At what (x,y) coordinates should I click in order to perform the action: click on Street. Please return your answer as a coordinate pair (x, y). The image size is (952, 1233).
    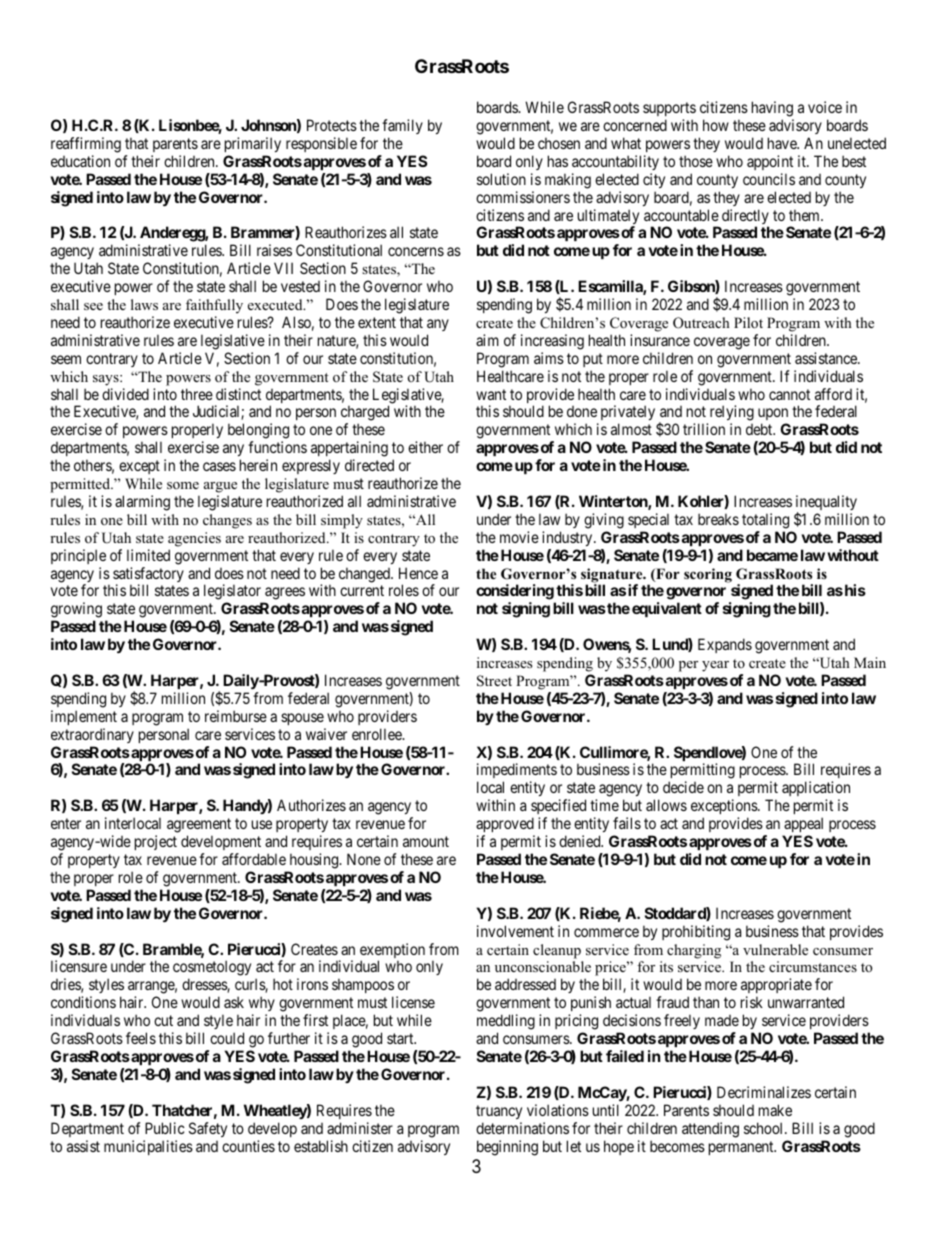
    Looking at the image, I should click on (494, 681).
